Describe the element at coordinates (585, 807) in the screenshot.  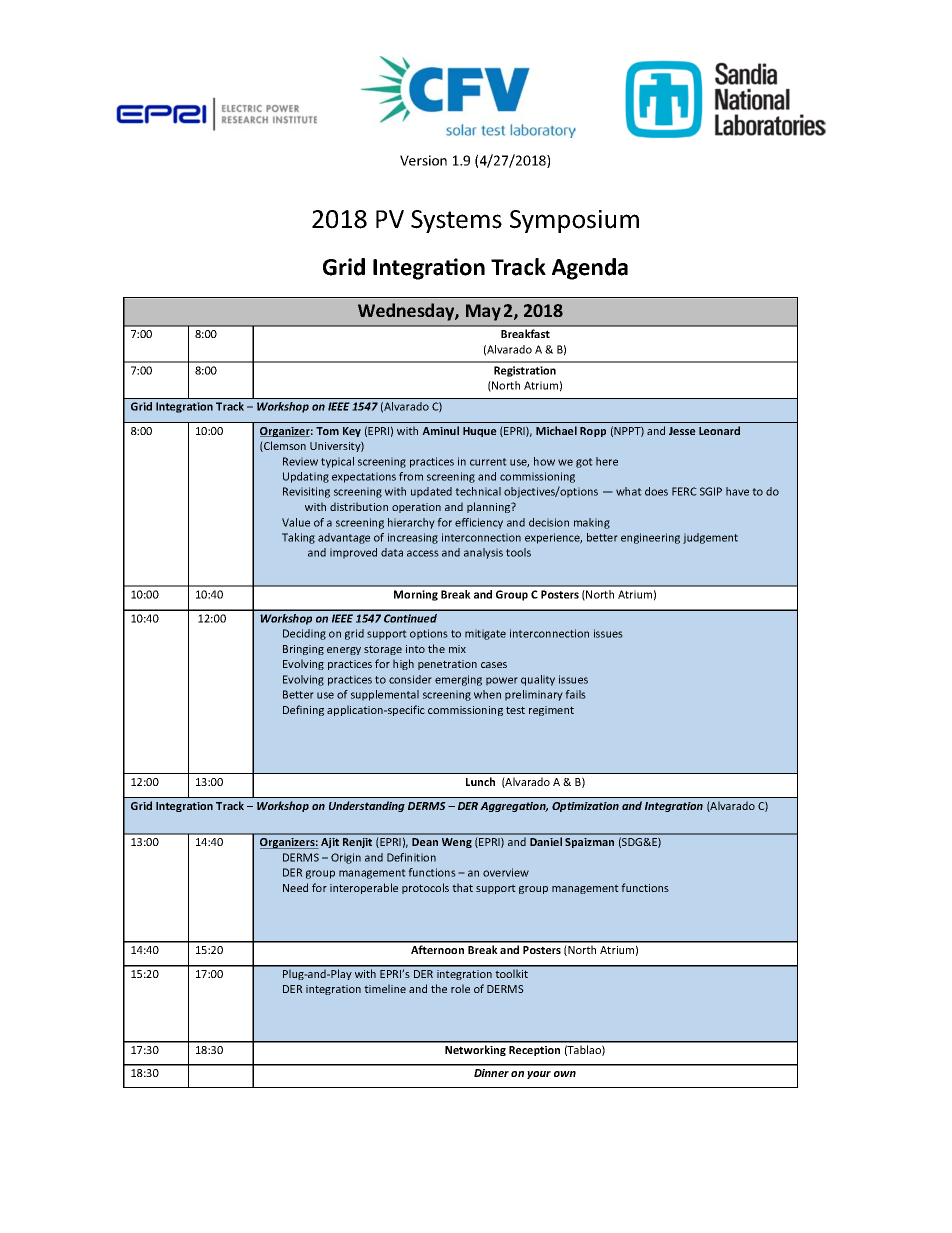
I see `Optimization` at that location.
